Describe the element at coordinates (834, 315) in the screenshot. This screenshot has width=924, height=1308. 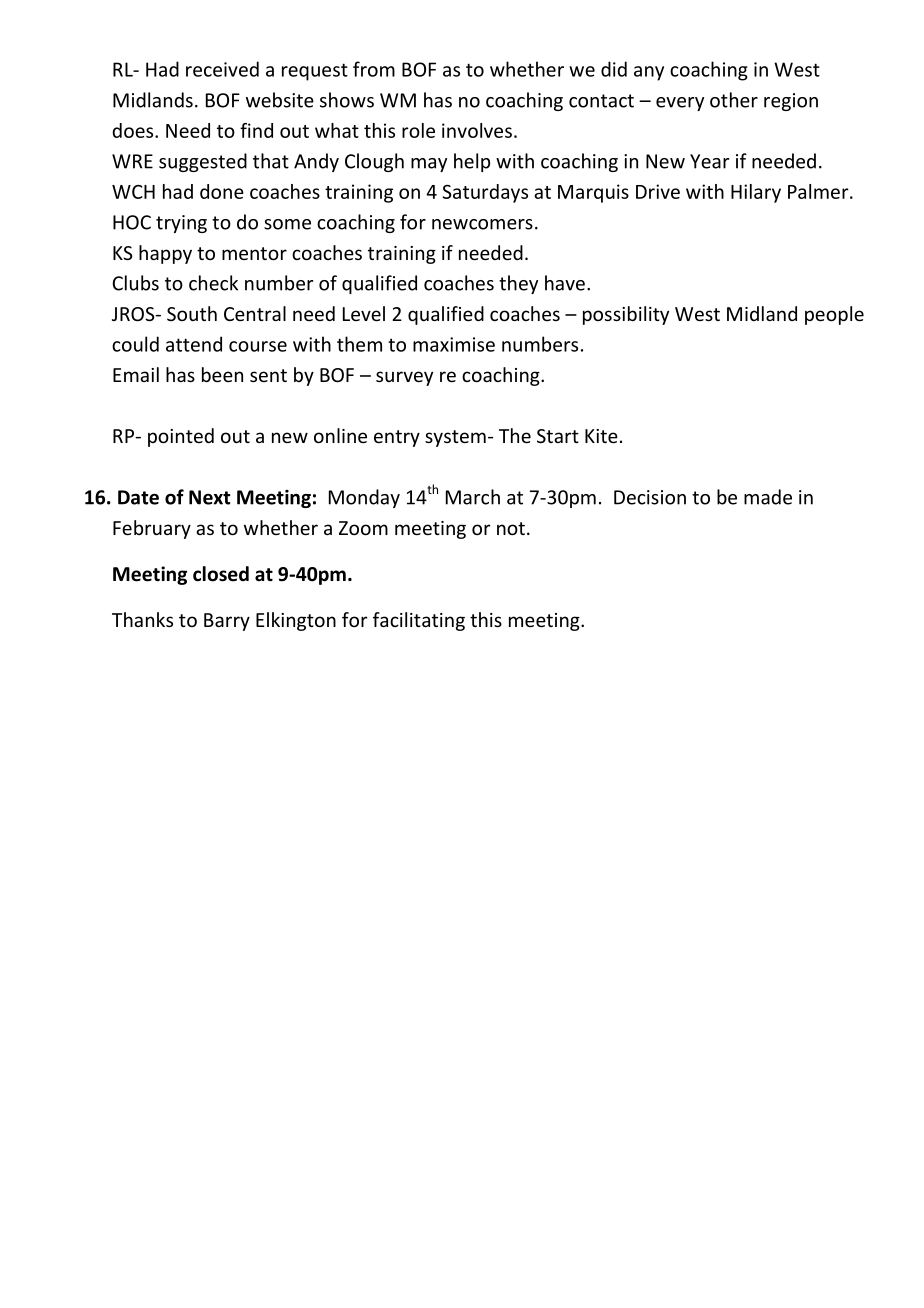
I see `people` at that location.
